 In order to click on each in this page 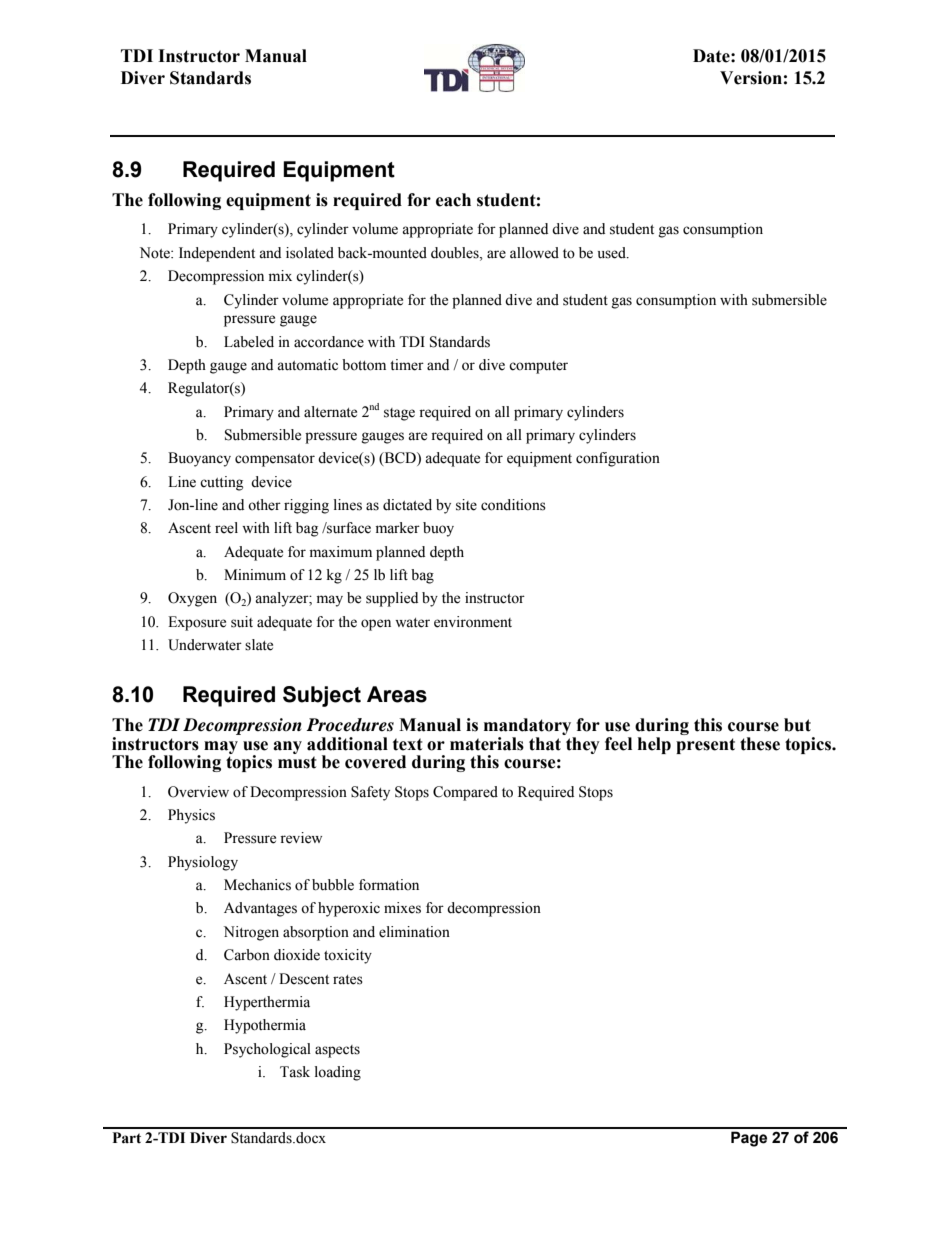, I will do `click(453, 200)`.
